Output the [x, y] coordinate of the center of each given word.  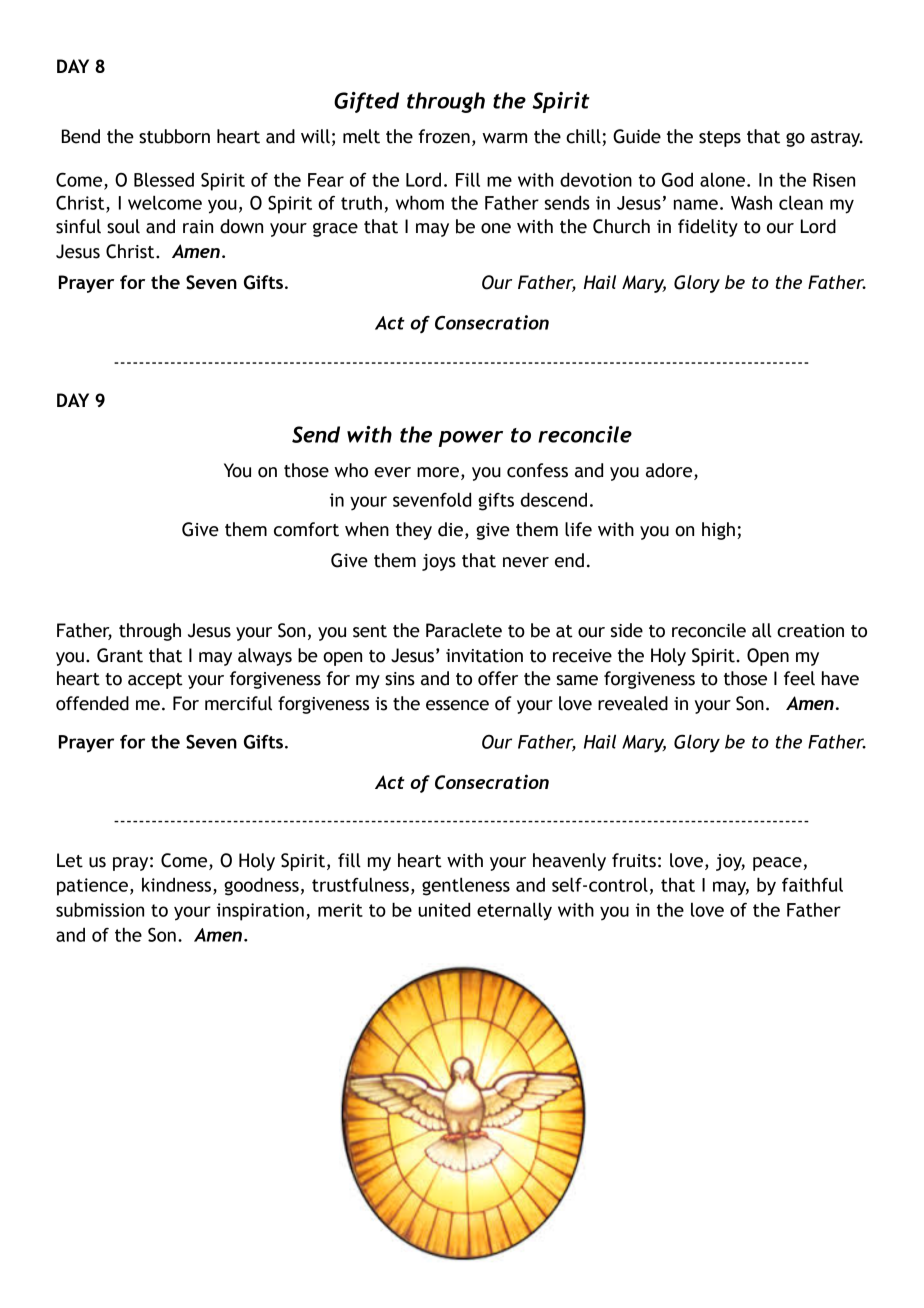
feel [799, 678]
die [450, 529]
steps [720, 139]
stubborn [174, 136]
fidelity [708, 228]
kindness [178, 886]
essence [457, 705]
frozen [444, 136]
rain [198, 227]
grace [335, 230]
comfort [306, 529]
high [718, 531]
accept [155, 681]
